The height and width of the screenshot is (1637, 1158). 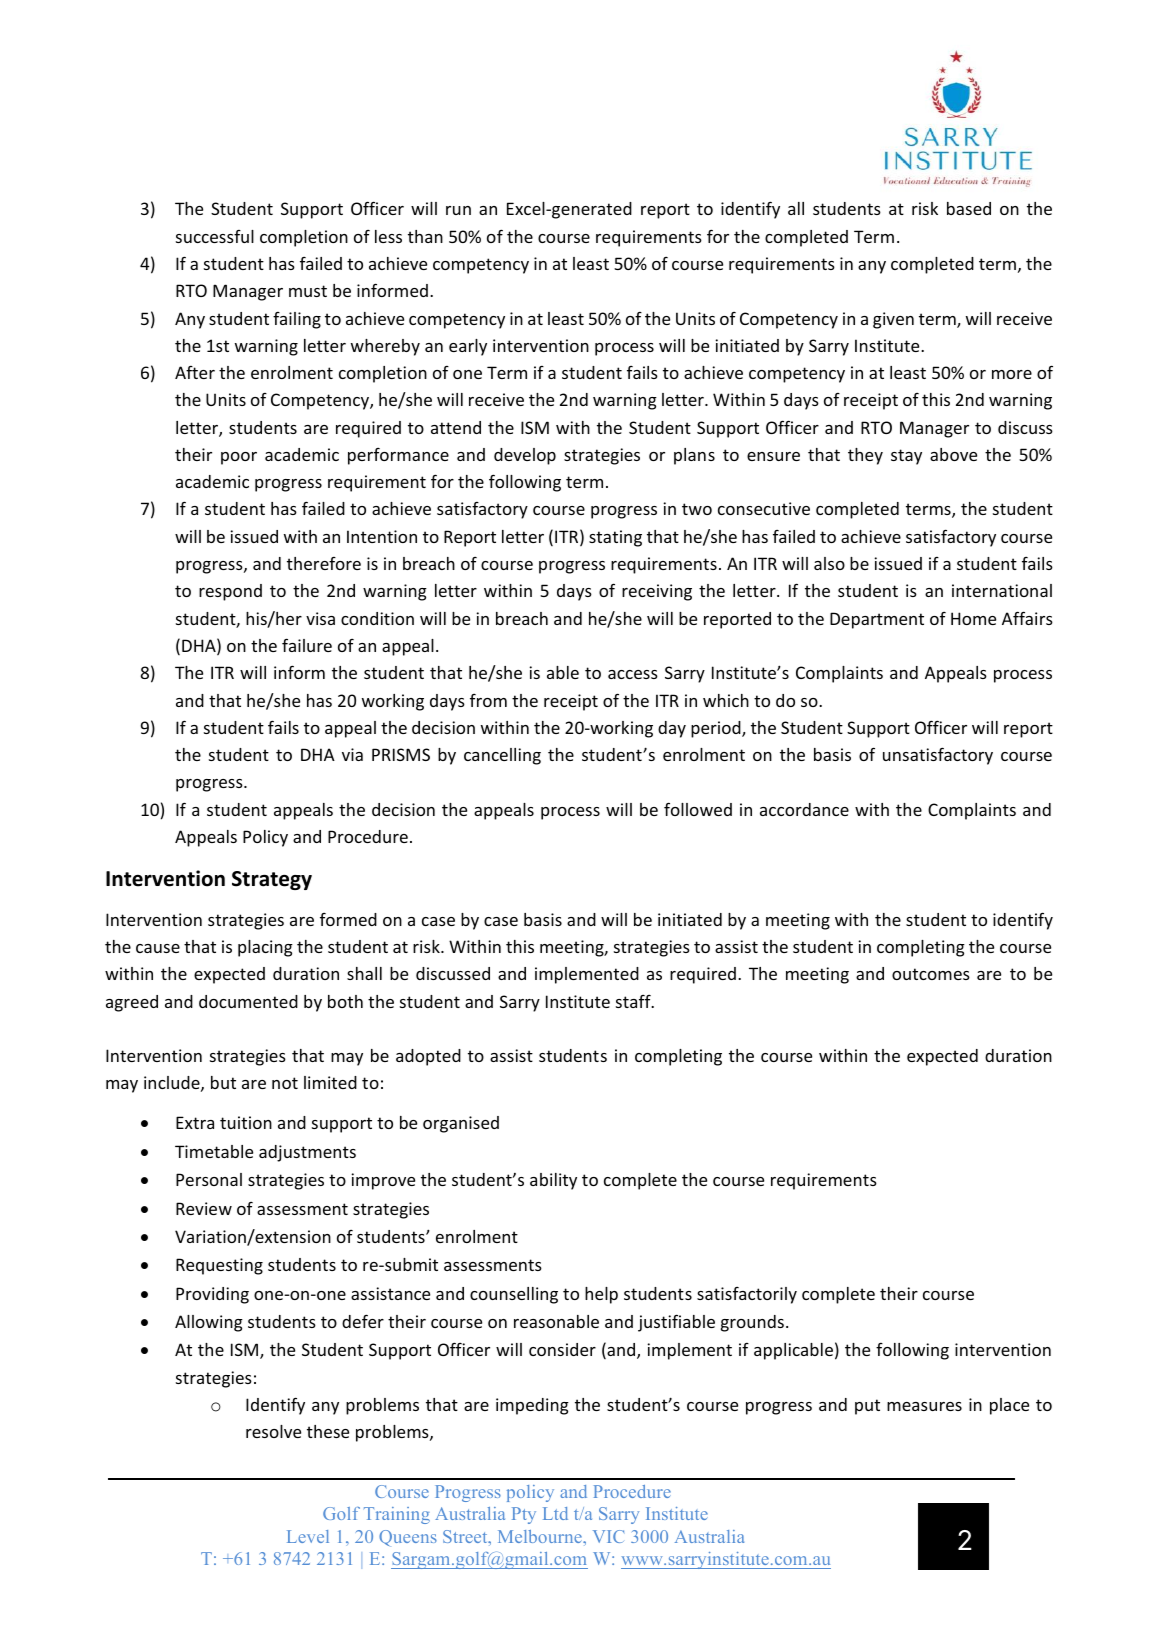 What do you see at coordinates (829, 563) in the screenshot?
I see `also` at bounding box center [829, 563].
